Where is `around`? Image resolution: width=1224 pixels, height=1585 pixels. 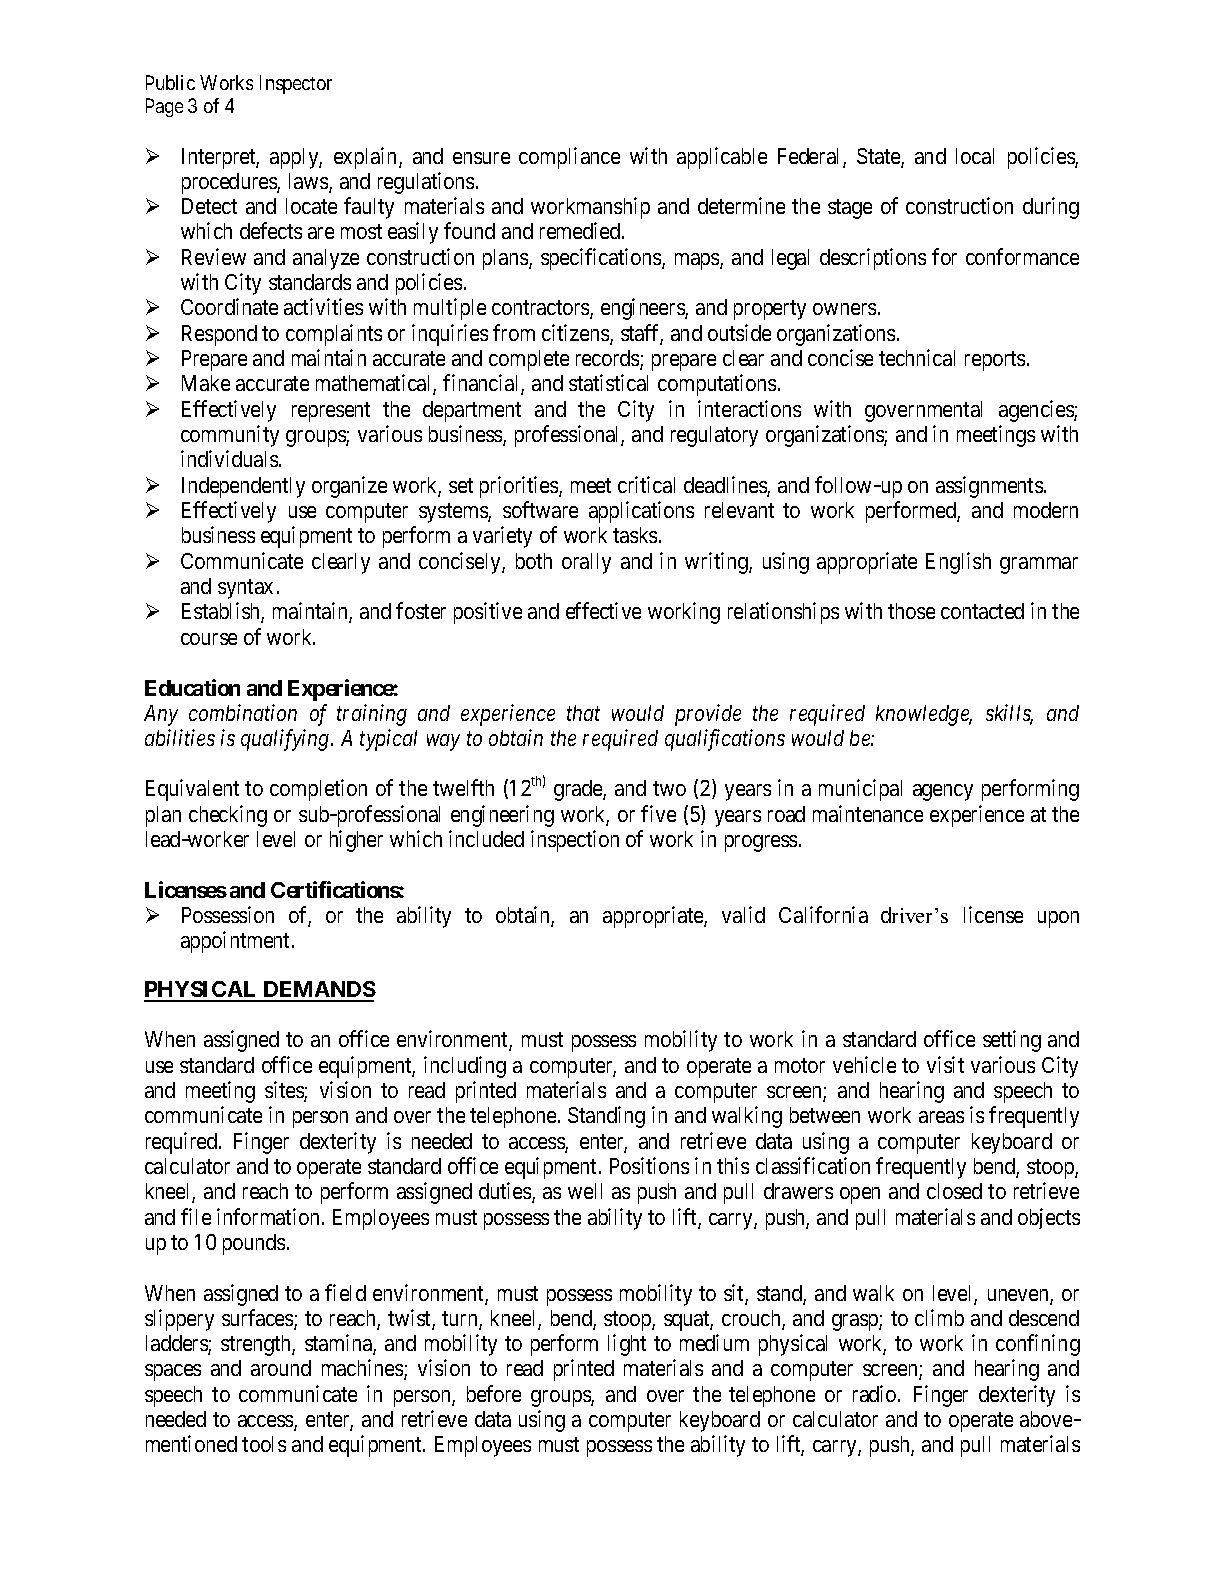
around is located at coordinates (281, 1368).
